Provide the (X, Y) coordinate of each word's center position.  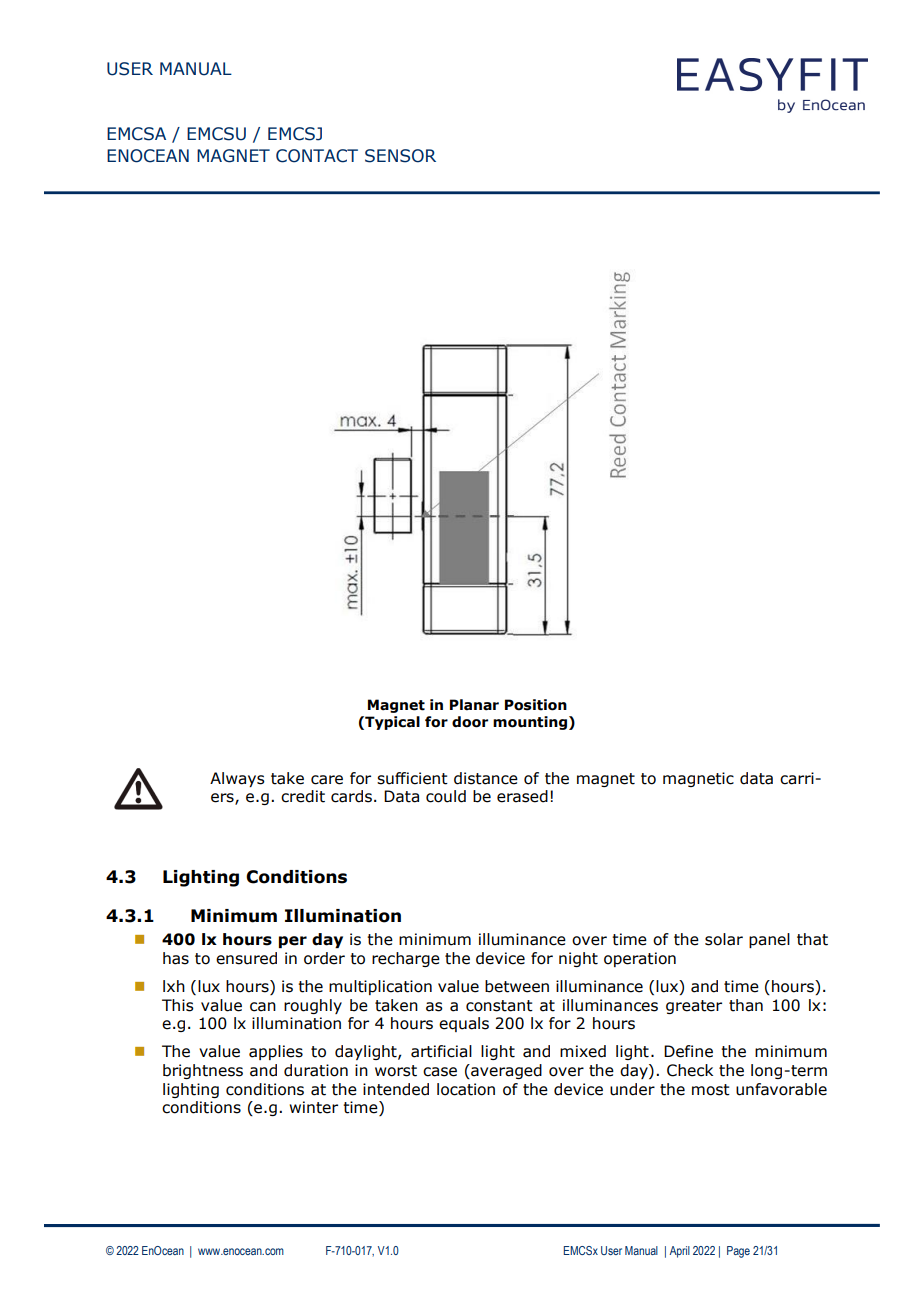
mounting (530, 723)
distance (486, 778)
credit (303, 796)
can (263, 1007)
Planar (474, 705)
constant (499, 1006)
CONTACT (317, 156)
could (446, 796)
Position (536, 705)
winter (313, 1107)
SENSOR (400, 156)
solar (724, 939)
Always (237, 779)
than (746, 1005)
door (470, 722)
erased (522, 796)
